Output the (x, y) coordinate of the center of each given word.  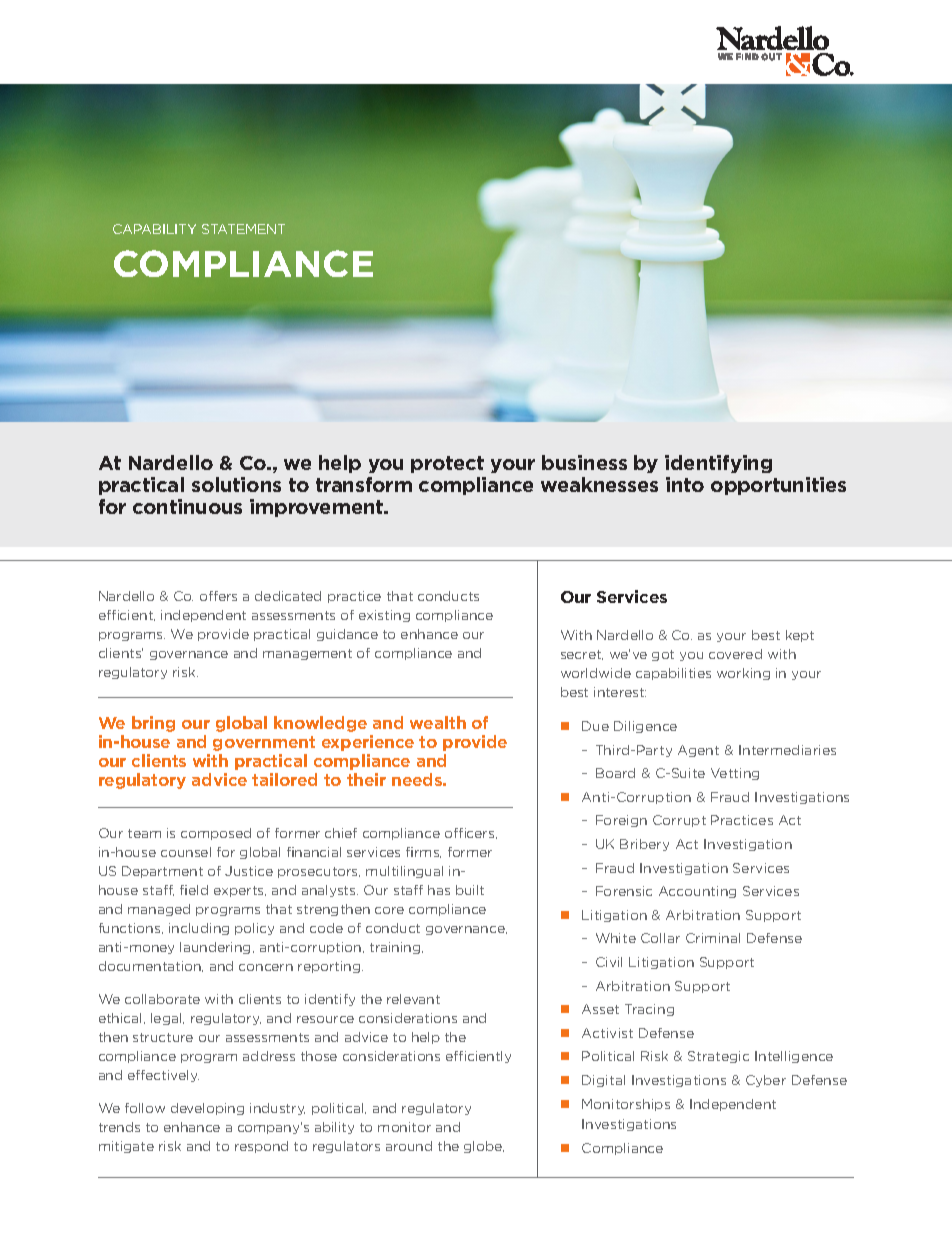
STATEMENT (243, 229)
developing (207, 1109)
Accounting (697, 892)
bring (153, 724)
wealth (438, 722)
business (584, 462)
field (194, 890)
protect (447, 464)
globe (484, 1147)
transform (364, 484)
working (743, 674)
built (470, 890)
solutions (236, 484)
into (685, 484)
